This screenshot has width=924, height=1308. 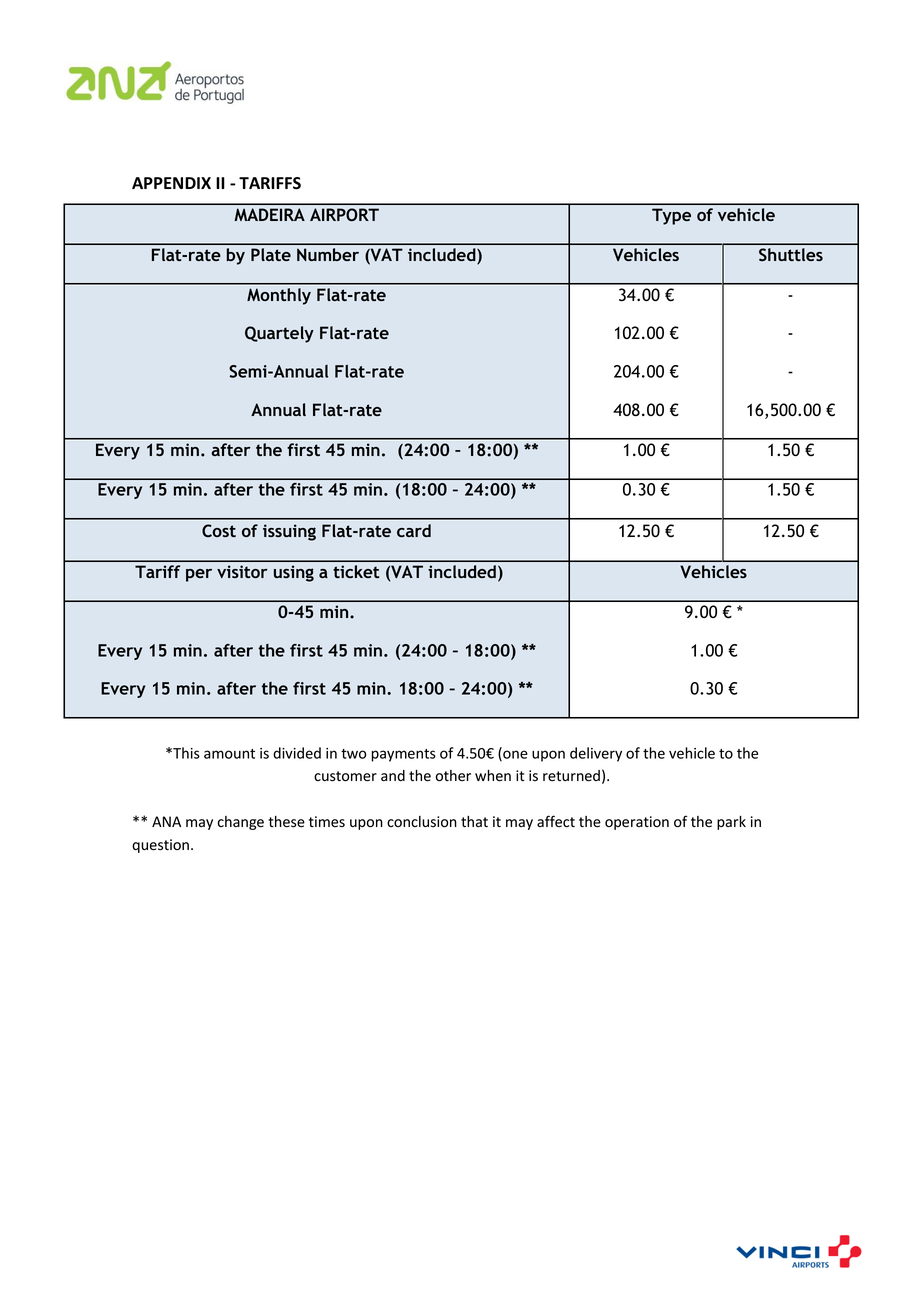 What do you see at coordinates (241, 823) in the screenshot?
I see `change` at bounding box center [241, 823].
